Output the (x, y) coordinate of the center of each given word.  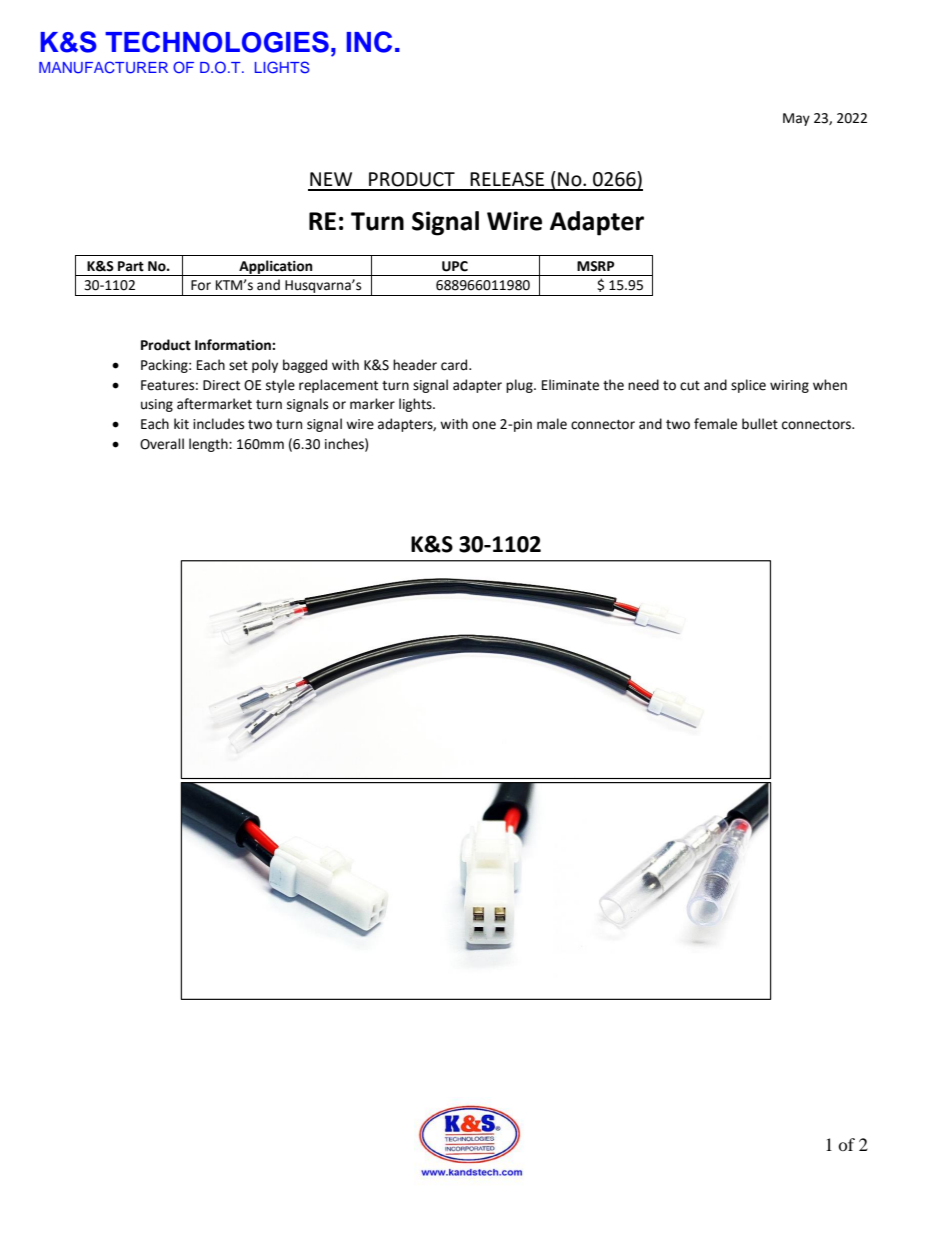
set (238, 366)
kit (181, 424)
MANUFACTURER (103, 67)
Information (234, 345)
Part (131, 266)
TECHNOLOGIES (217, 42)
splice (748, 386)
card (455, 365)
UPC (455, 266)
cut (690, 386)
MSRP (596, 266)
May (796, 119)
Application (276, 268)
